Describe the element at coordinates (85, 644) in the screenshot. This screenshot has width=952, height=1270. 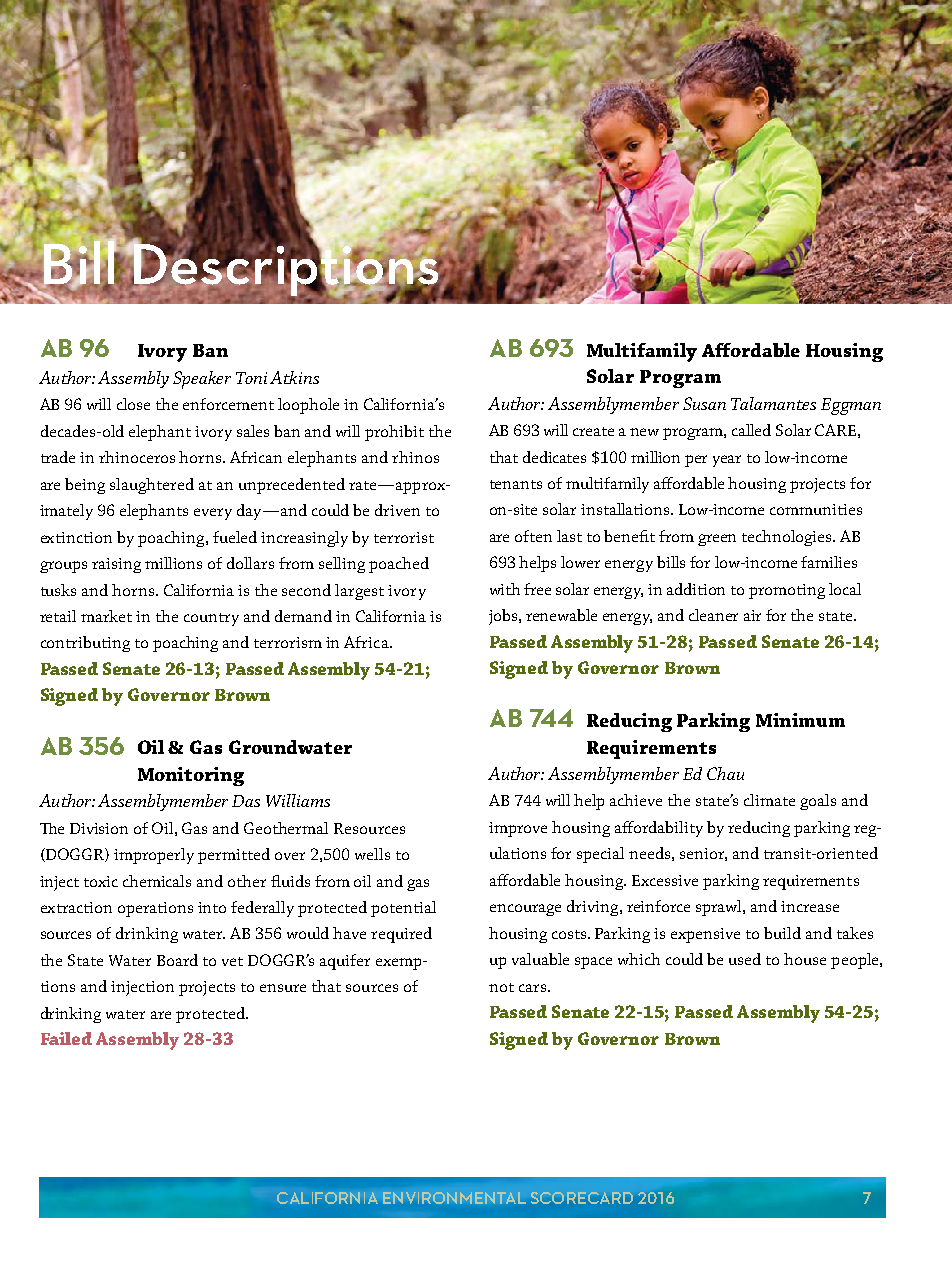
I see `contributing` at that location.
